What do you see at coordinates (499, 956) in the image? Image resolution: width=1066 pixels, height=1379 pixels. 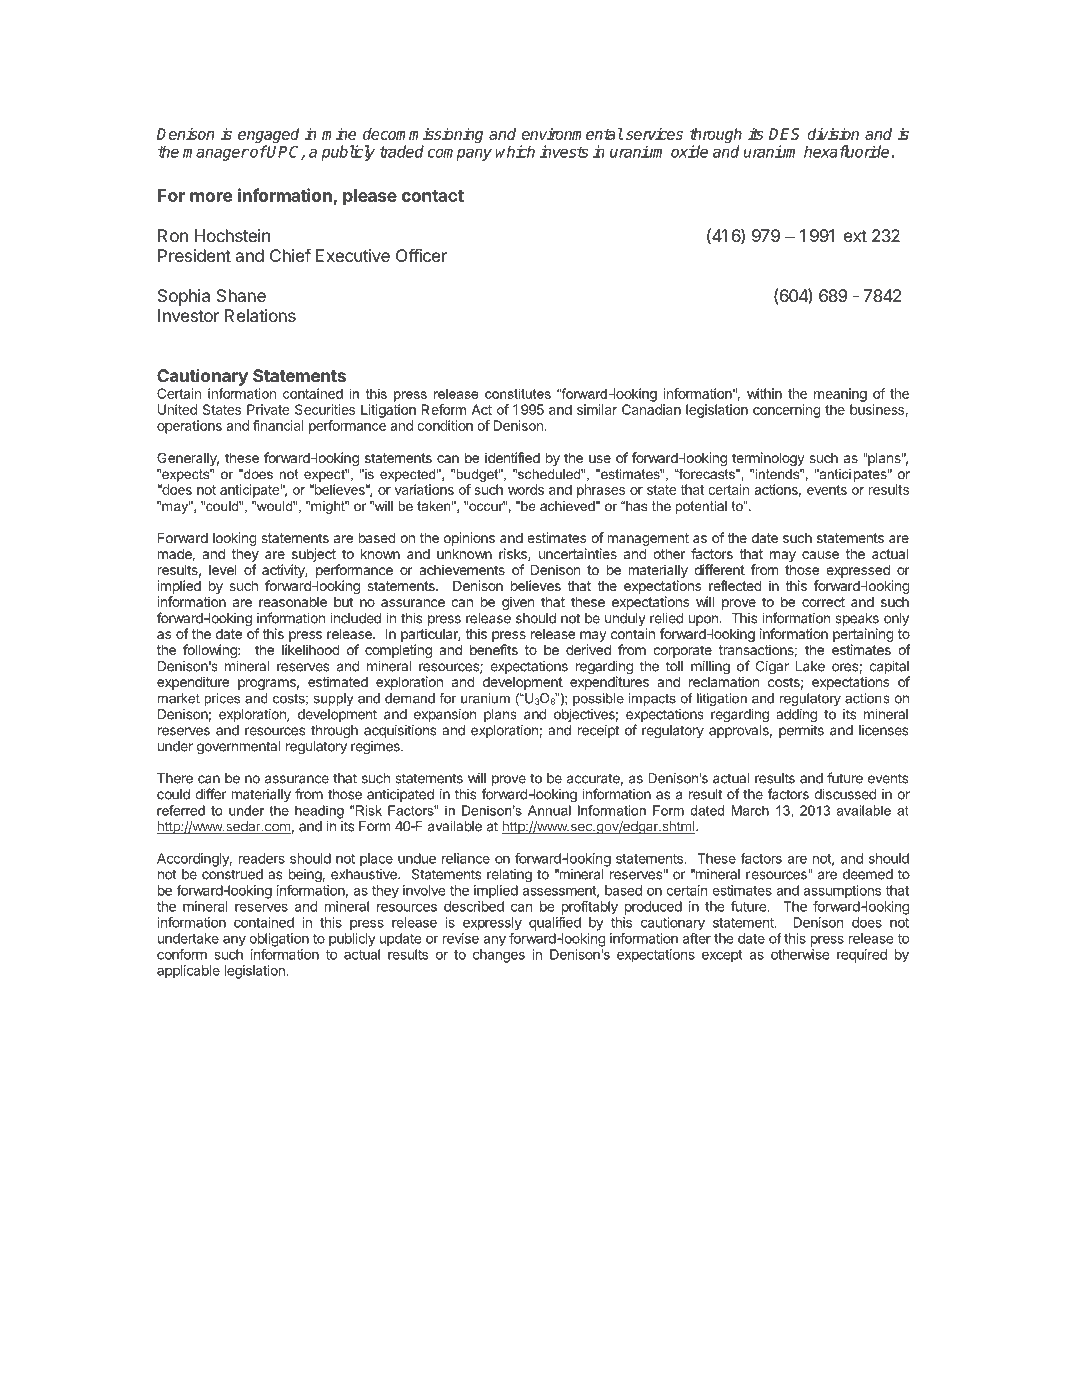 I see `changes` at bounding box center [499, 956].
